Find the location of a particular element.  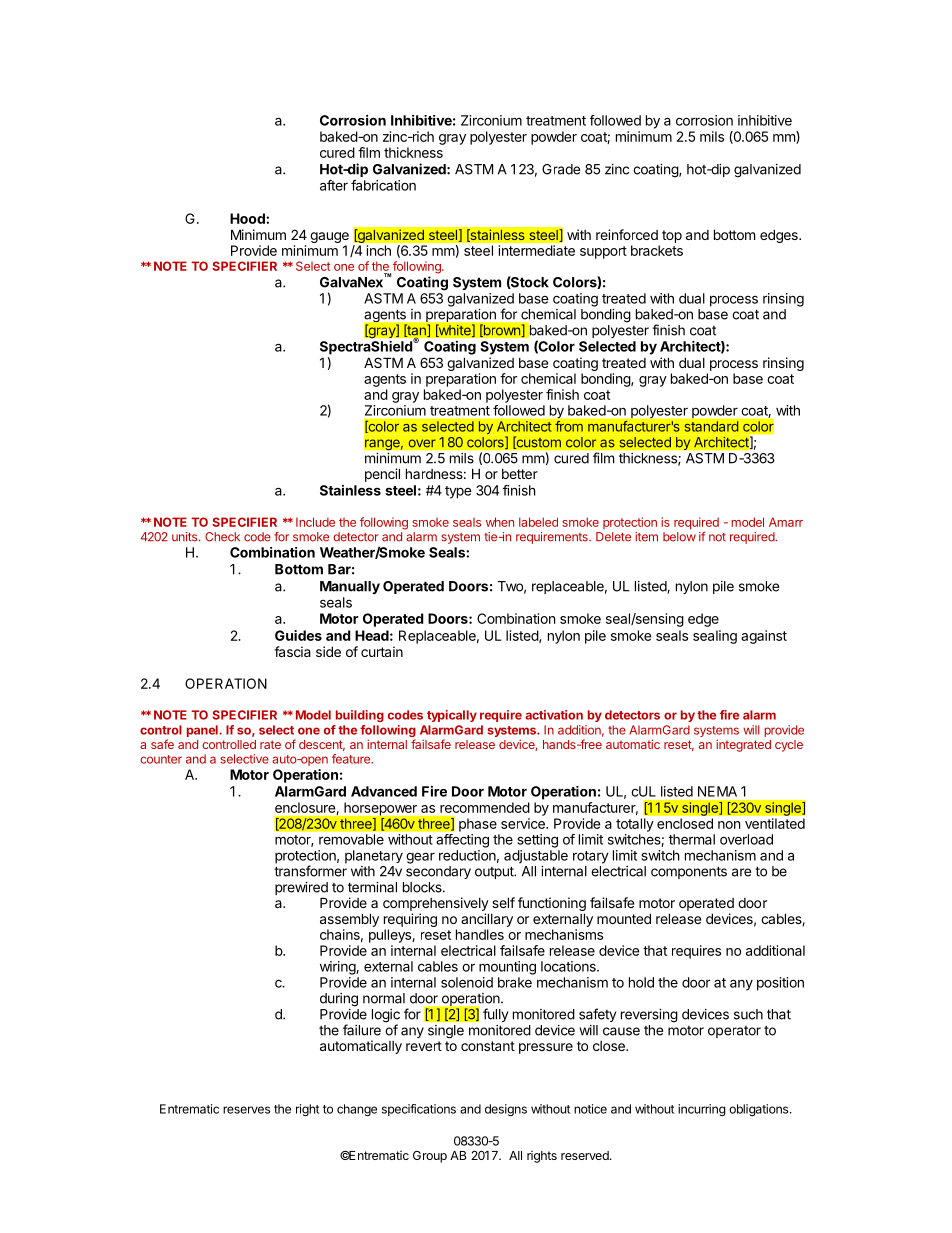

fabrication is located at coordinates (383, 185).
